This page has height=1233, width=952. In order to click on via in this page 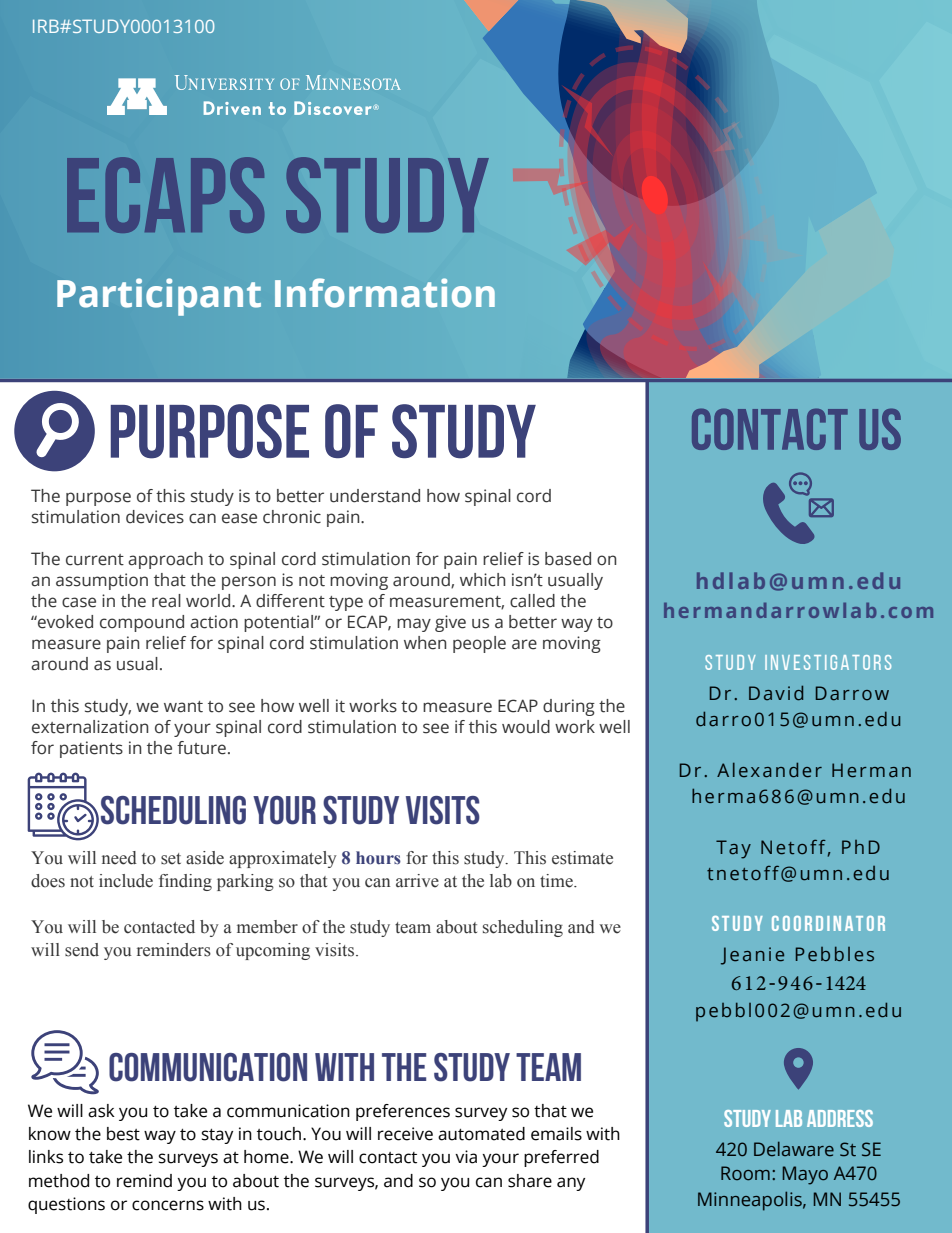, I will do `click(466, 1157)`.
